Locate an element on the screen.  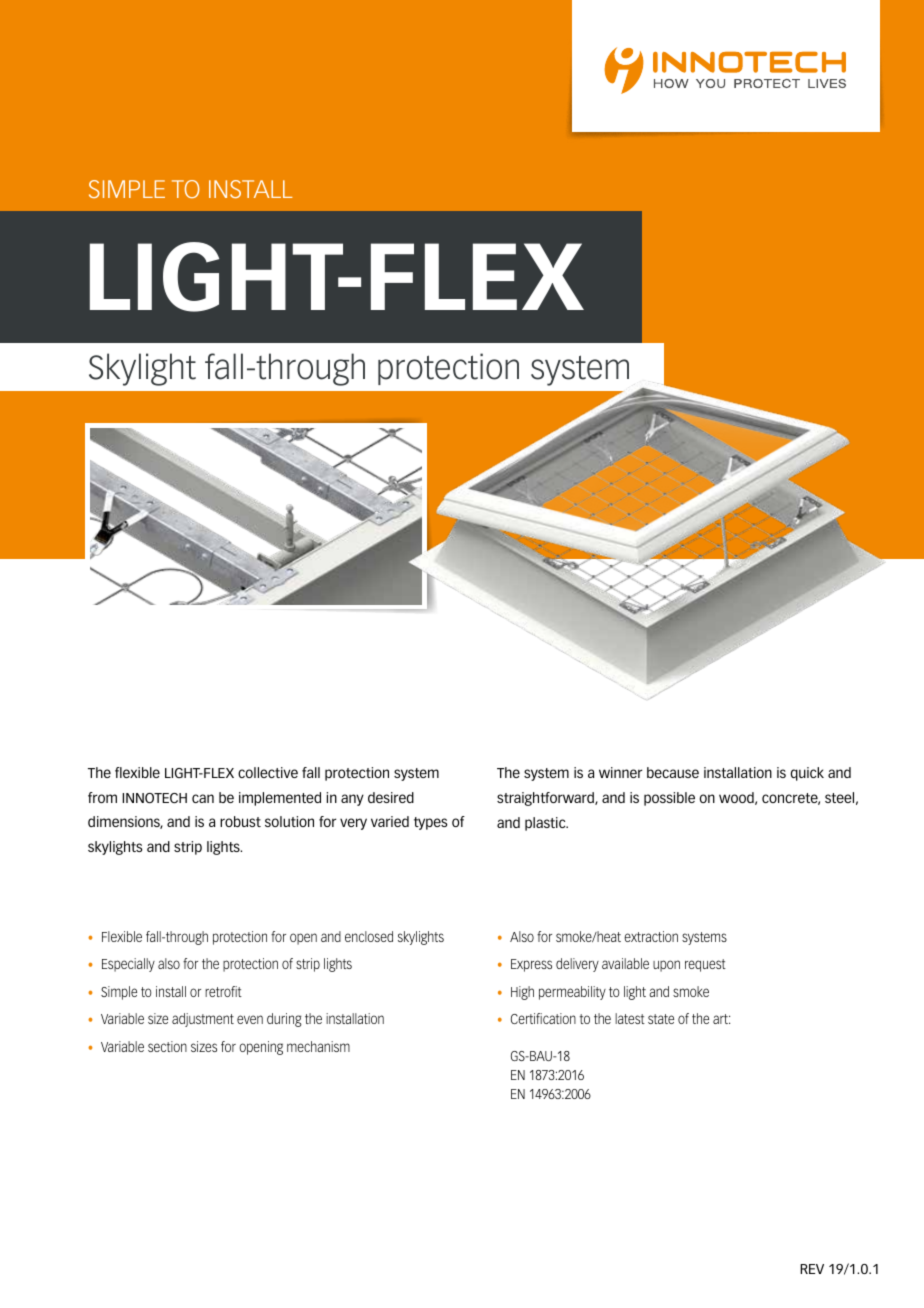
state is located at coordinates (661, 1019).
